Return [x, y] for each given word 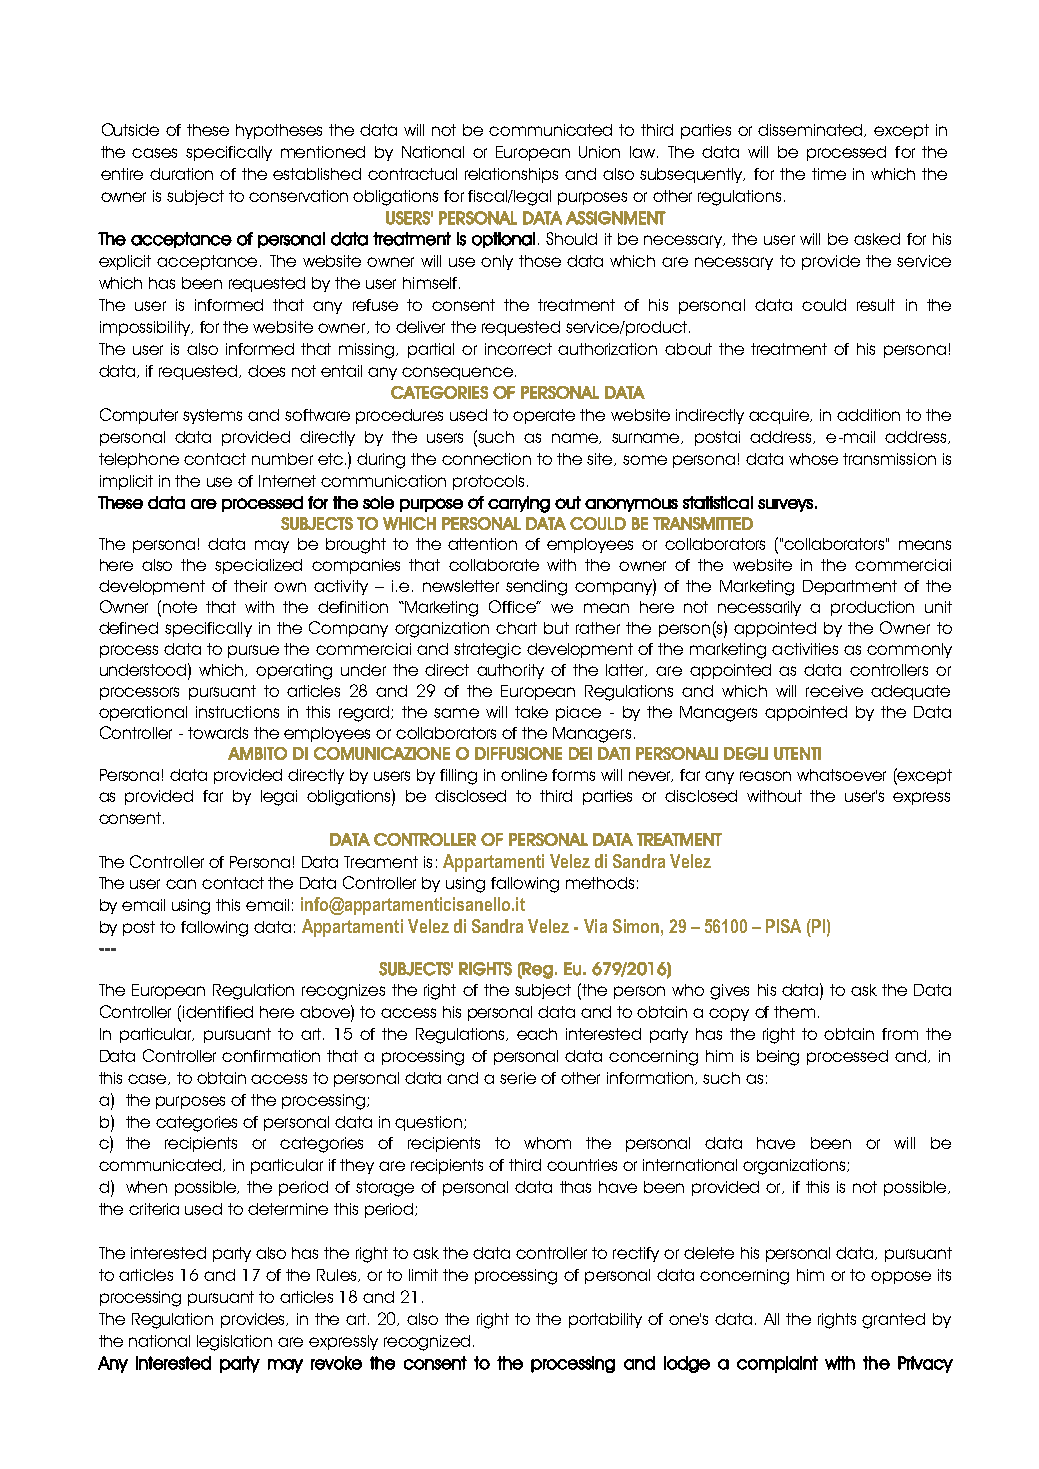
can [181, 884]
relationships [511, 175]
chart [516, 628]
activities [805, 649]
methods [600, 883]
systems [212, 416]
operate [544, 416]
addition [868, 415]
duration [181, 174]
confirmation [271, 1056]
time [829, 174]
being [778, 1058]
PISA [783, 926]
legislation [234, 1343]
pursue [253, 651]
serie [518, 1078]
